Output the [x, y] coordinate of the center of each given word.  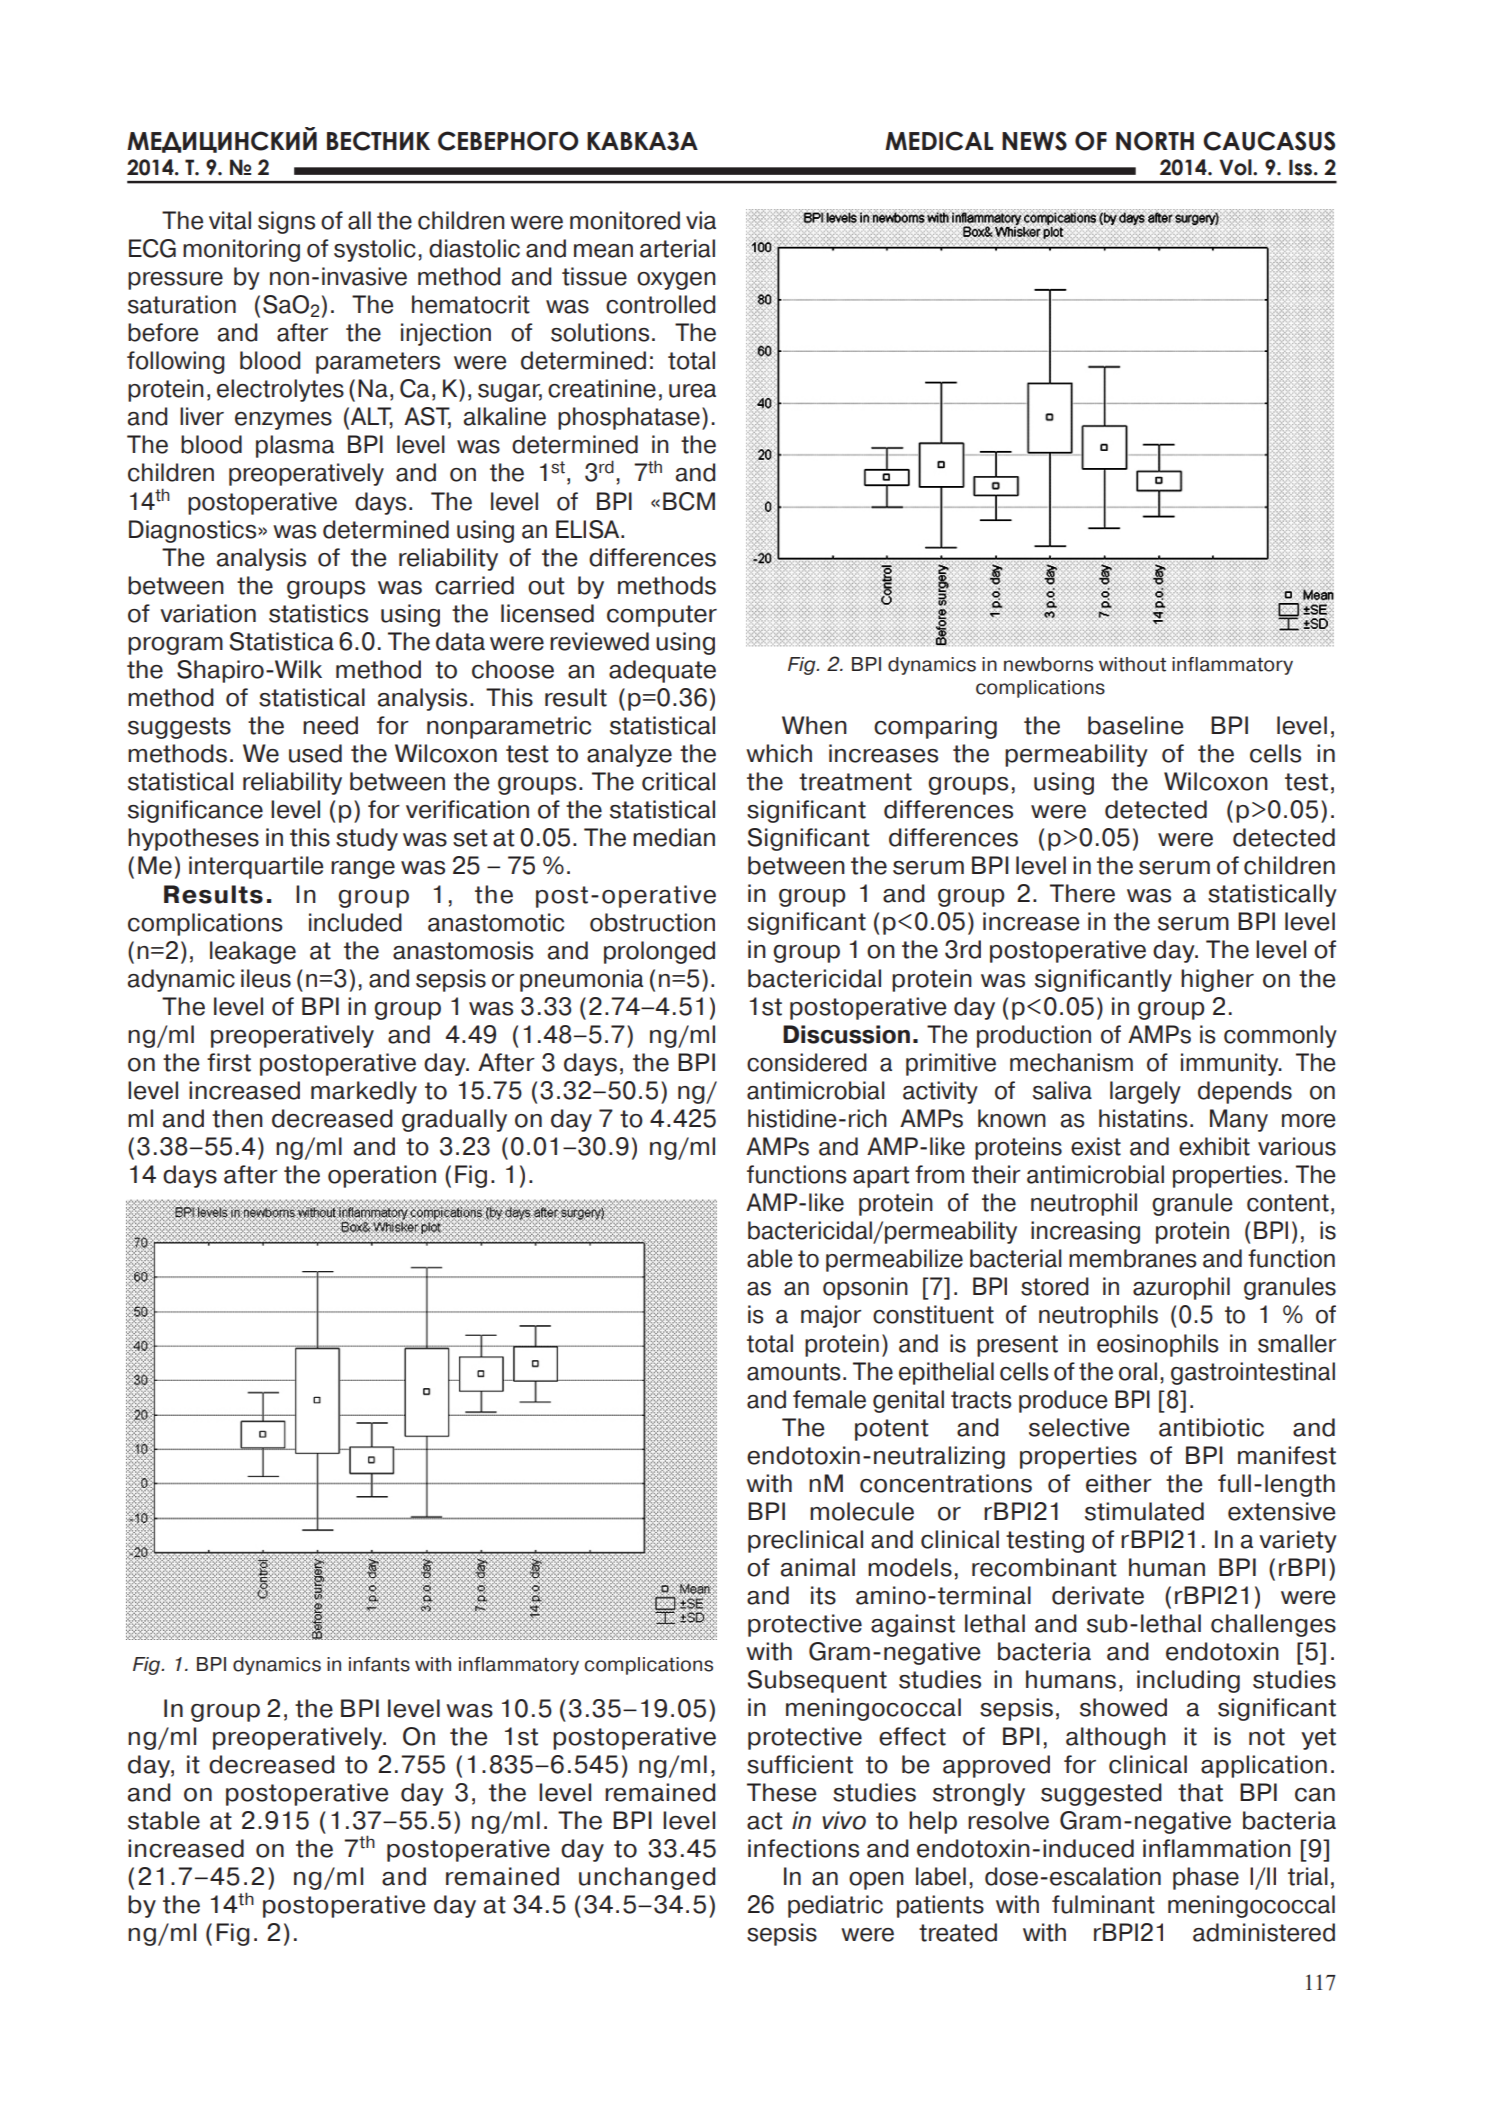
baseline [1136, 725]
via [701, 220]
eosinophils [1158, 1345]
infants [379, 1664]
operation [382, 1176]
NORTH [1155, 141]
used [315, 753]
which [779, 753]
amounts [794, 1372]
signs [286, 222]
